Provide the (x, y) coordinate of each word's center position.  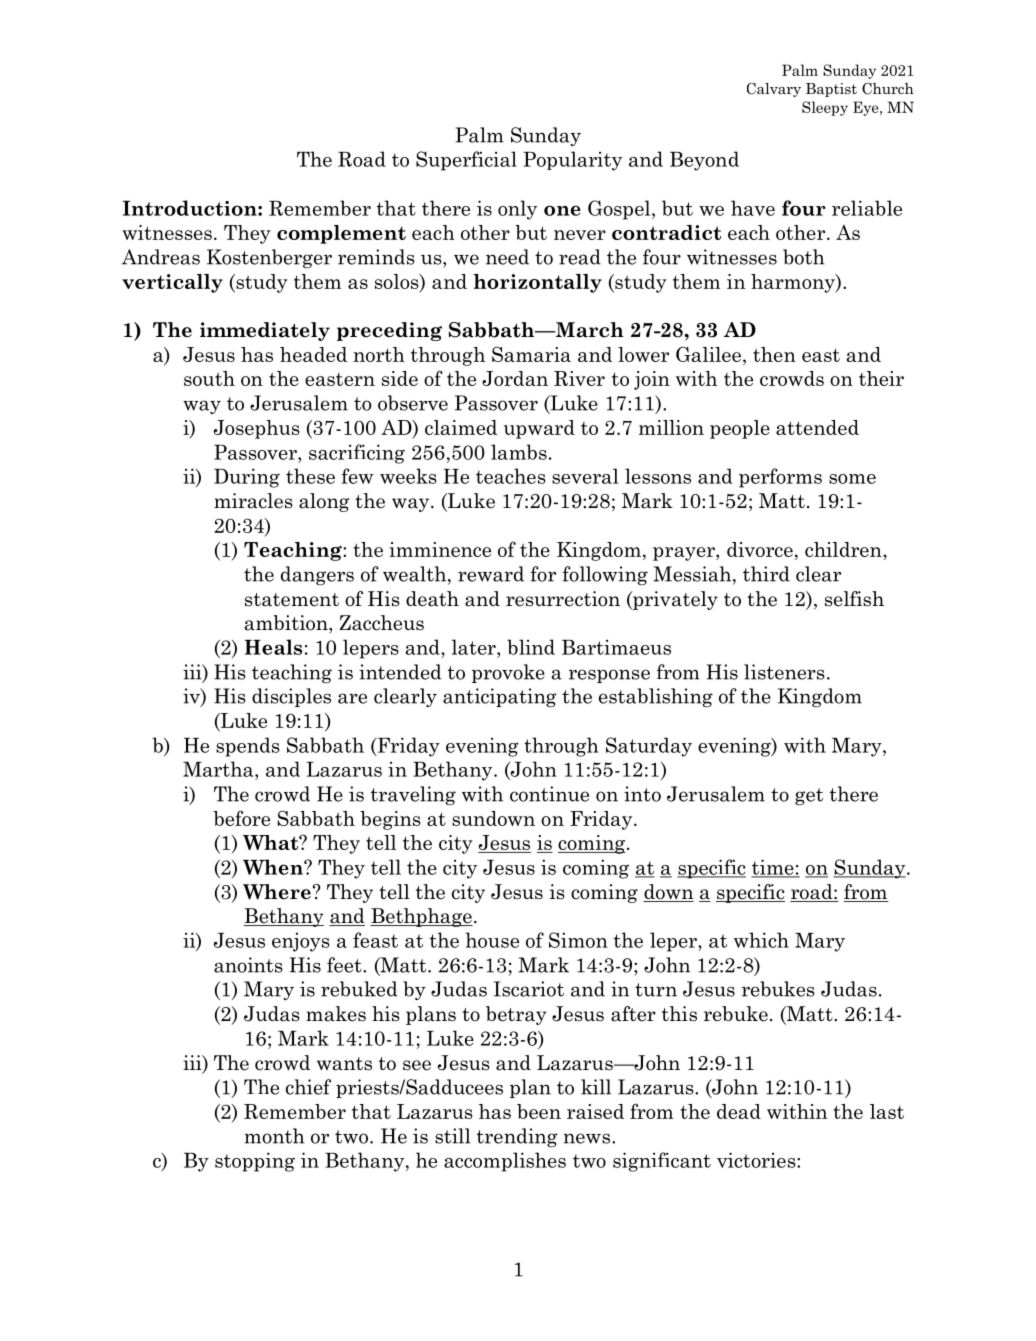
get (809, 796)
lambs (519, 452)
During (247, 478)
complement (341, 234)
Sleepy (825, 108)
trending (517, 1137)
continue (549, 794)
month (275, 1136)
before (241, 818)
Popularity (572, 161)
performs (780, 478)
